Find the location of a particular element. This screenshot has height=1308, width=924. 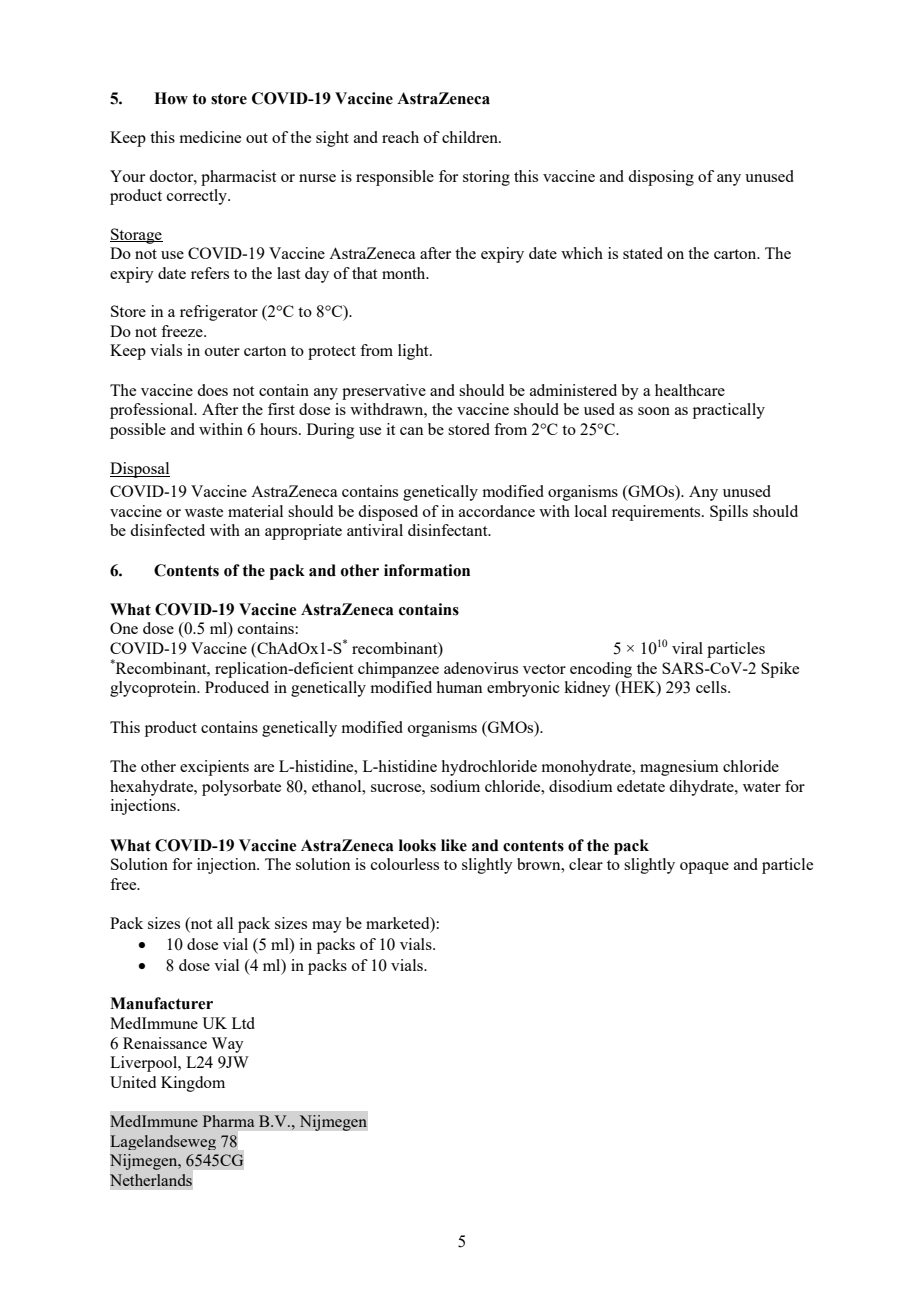

medicine is located at coordinates (210, 137).
